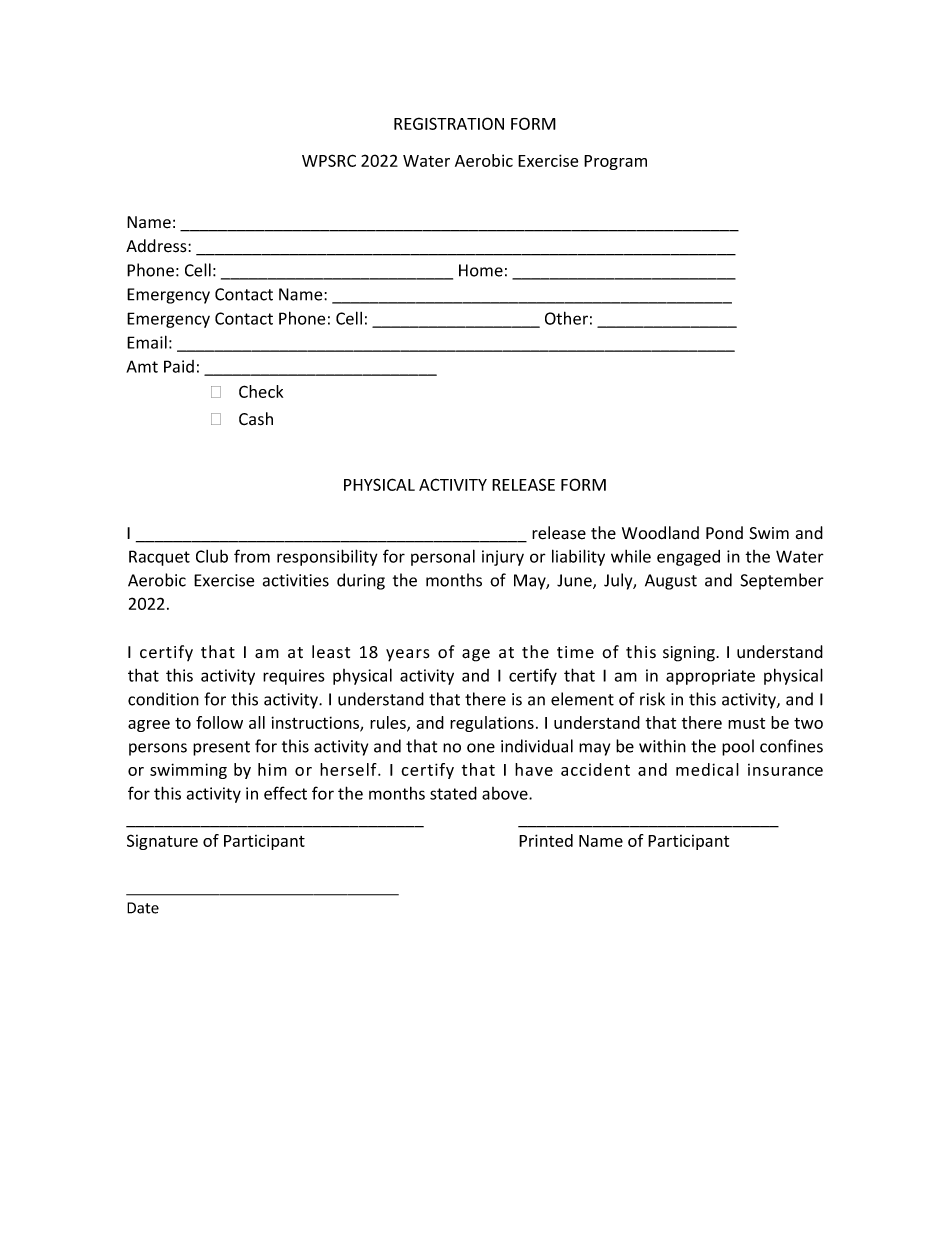  I want to click on medical, so click(707, 769).
